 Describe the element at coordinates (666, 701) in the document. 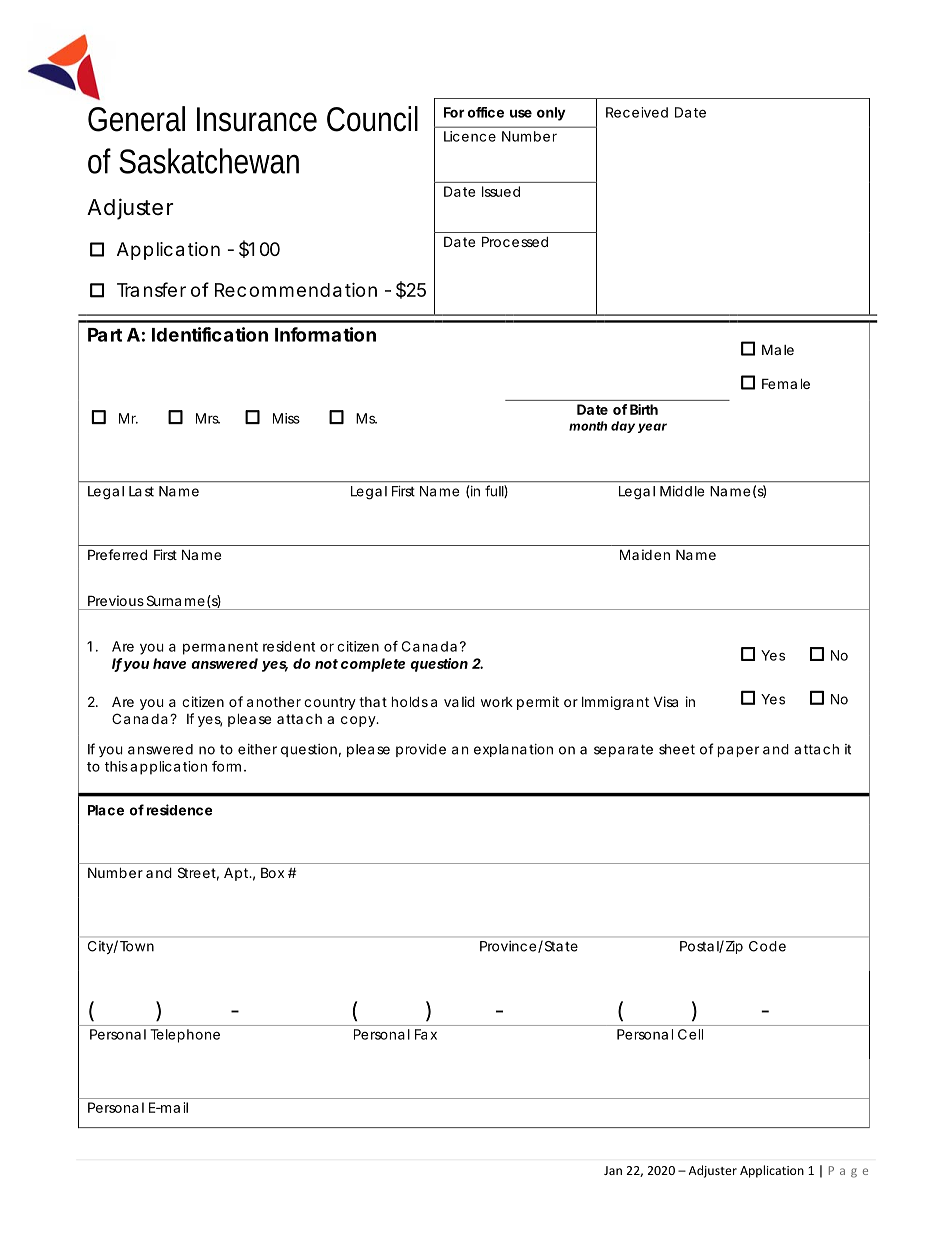

I see `Visa` at that location.
